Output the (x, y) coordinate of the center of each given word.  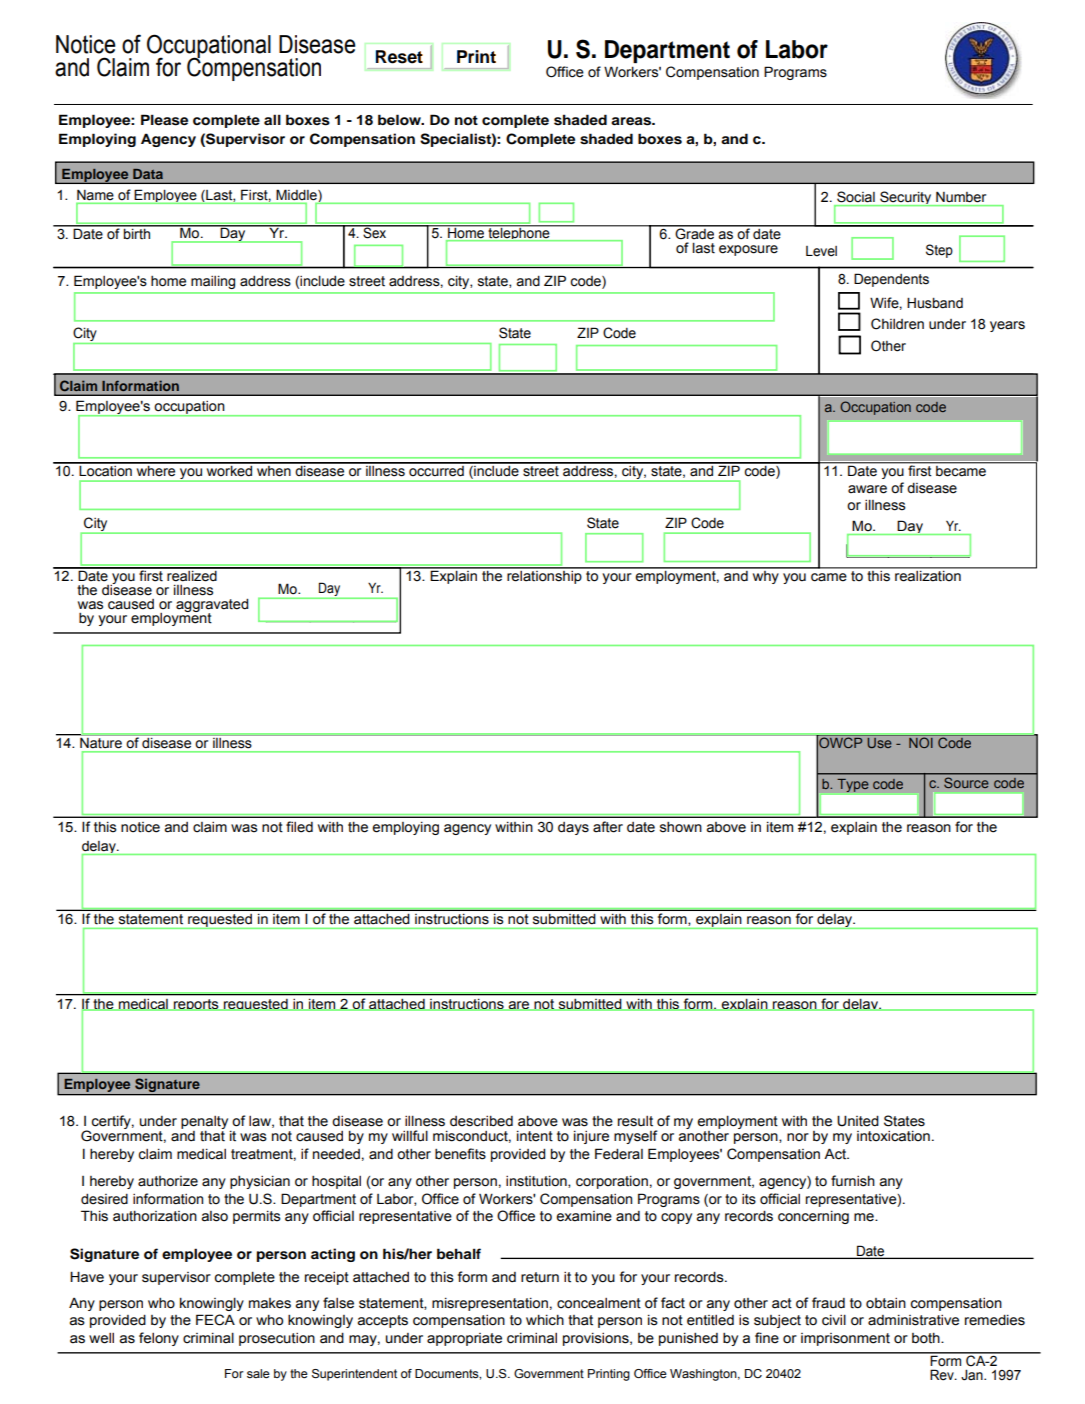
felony (159, 1339)
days (573, 828)
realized (192, 575)
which (545, 1320)
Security (906, 198)
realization (928, 575)
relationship (544, 576)
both (927, 1338)
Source (966, 783)
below (400, 120)
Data (148, 174)
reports (196, 1004)
